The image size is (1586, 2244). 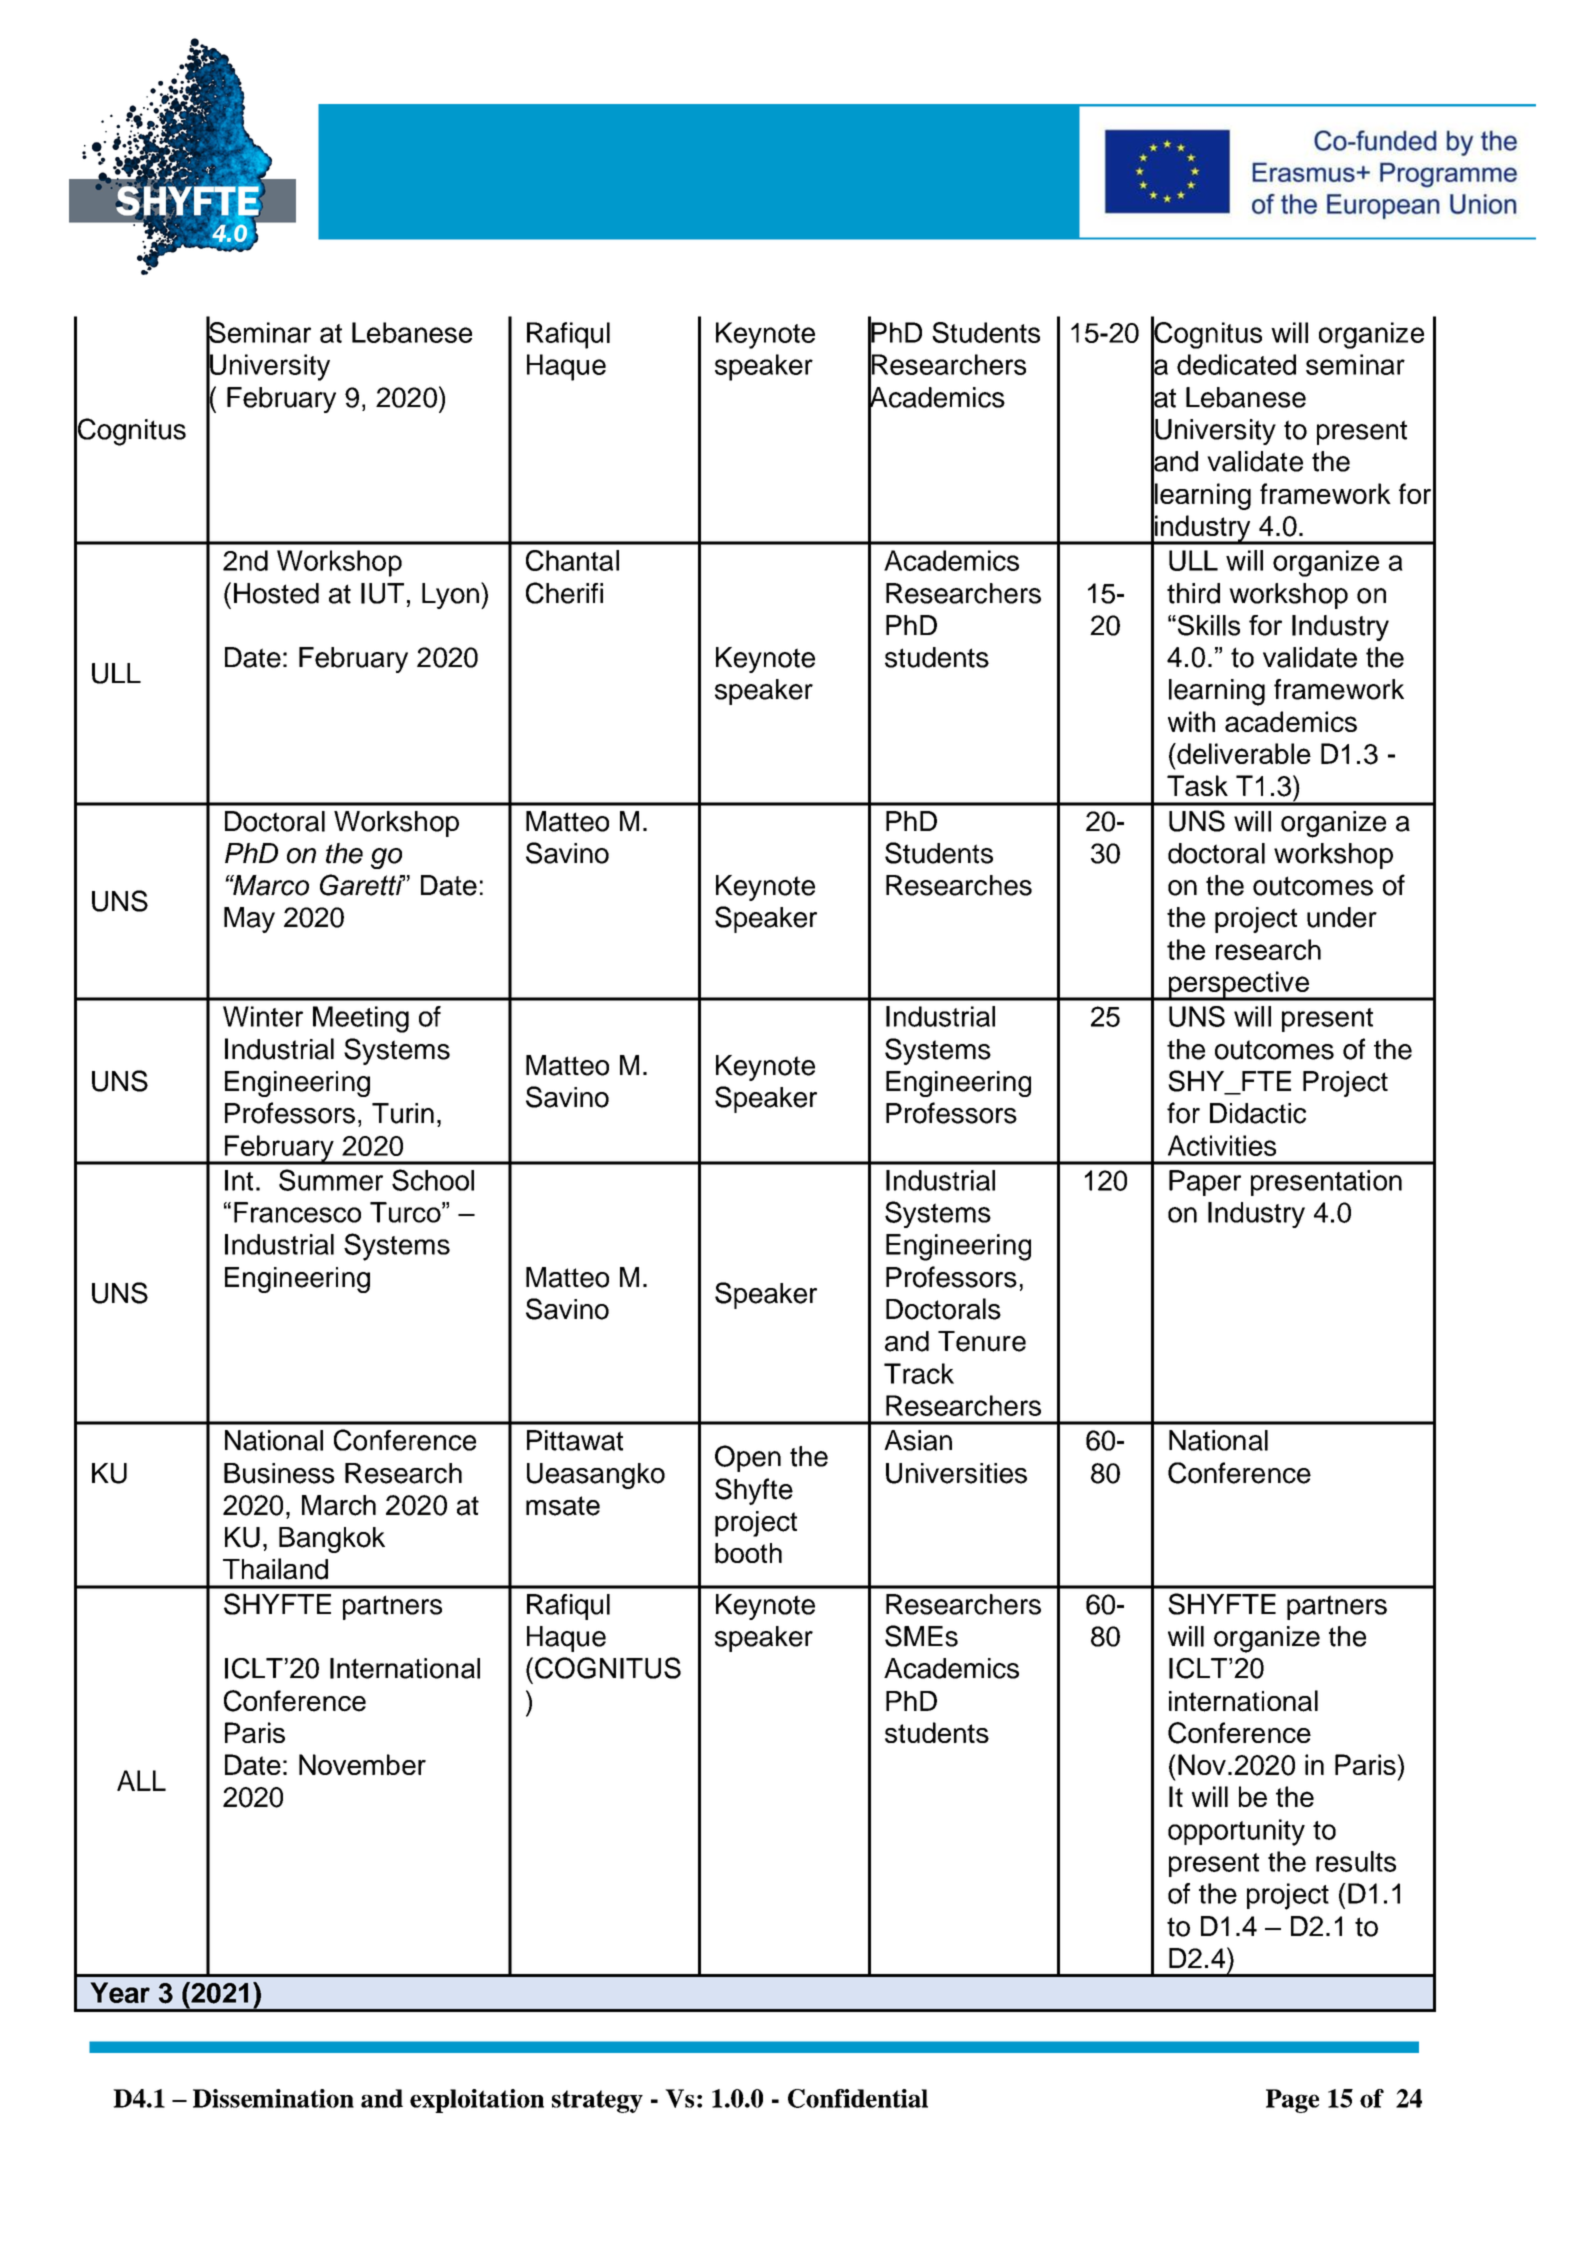 What do you see at coordinates (1236, 364) in the screenshot?
I see `dedicated` at bounding box center [1236, 364].
